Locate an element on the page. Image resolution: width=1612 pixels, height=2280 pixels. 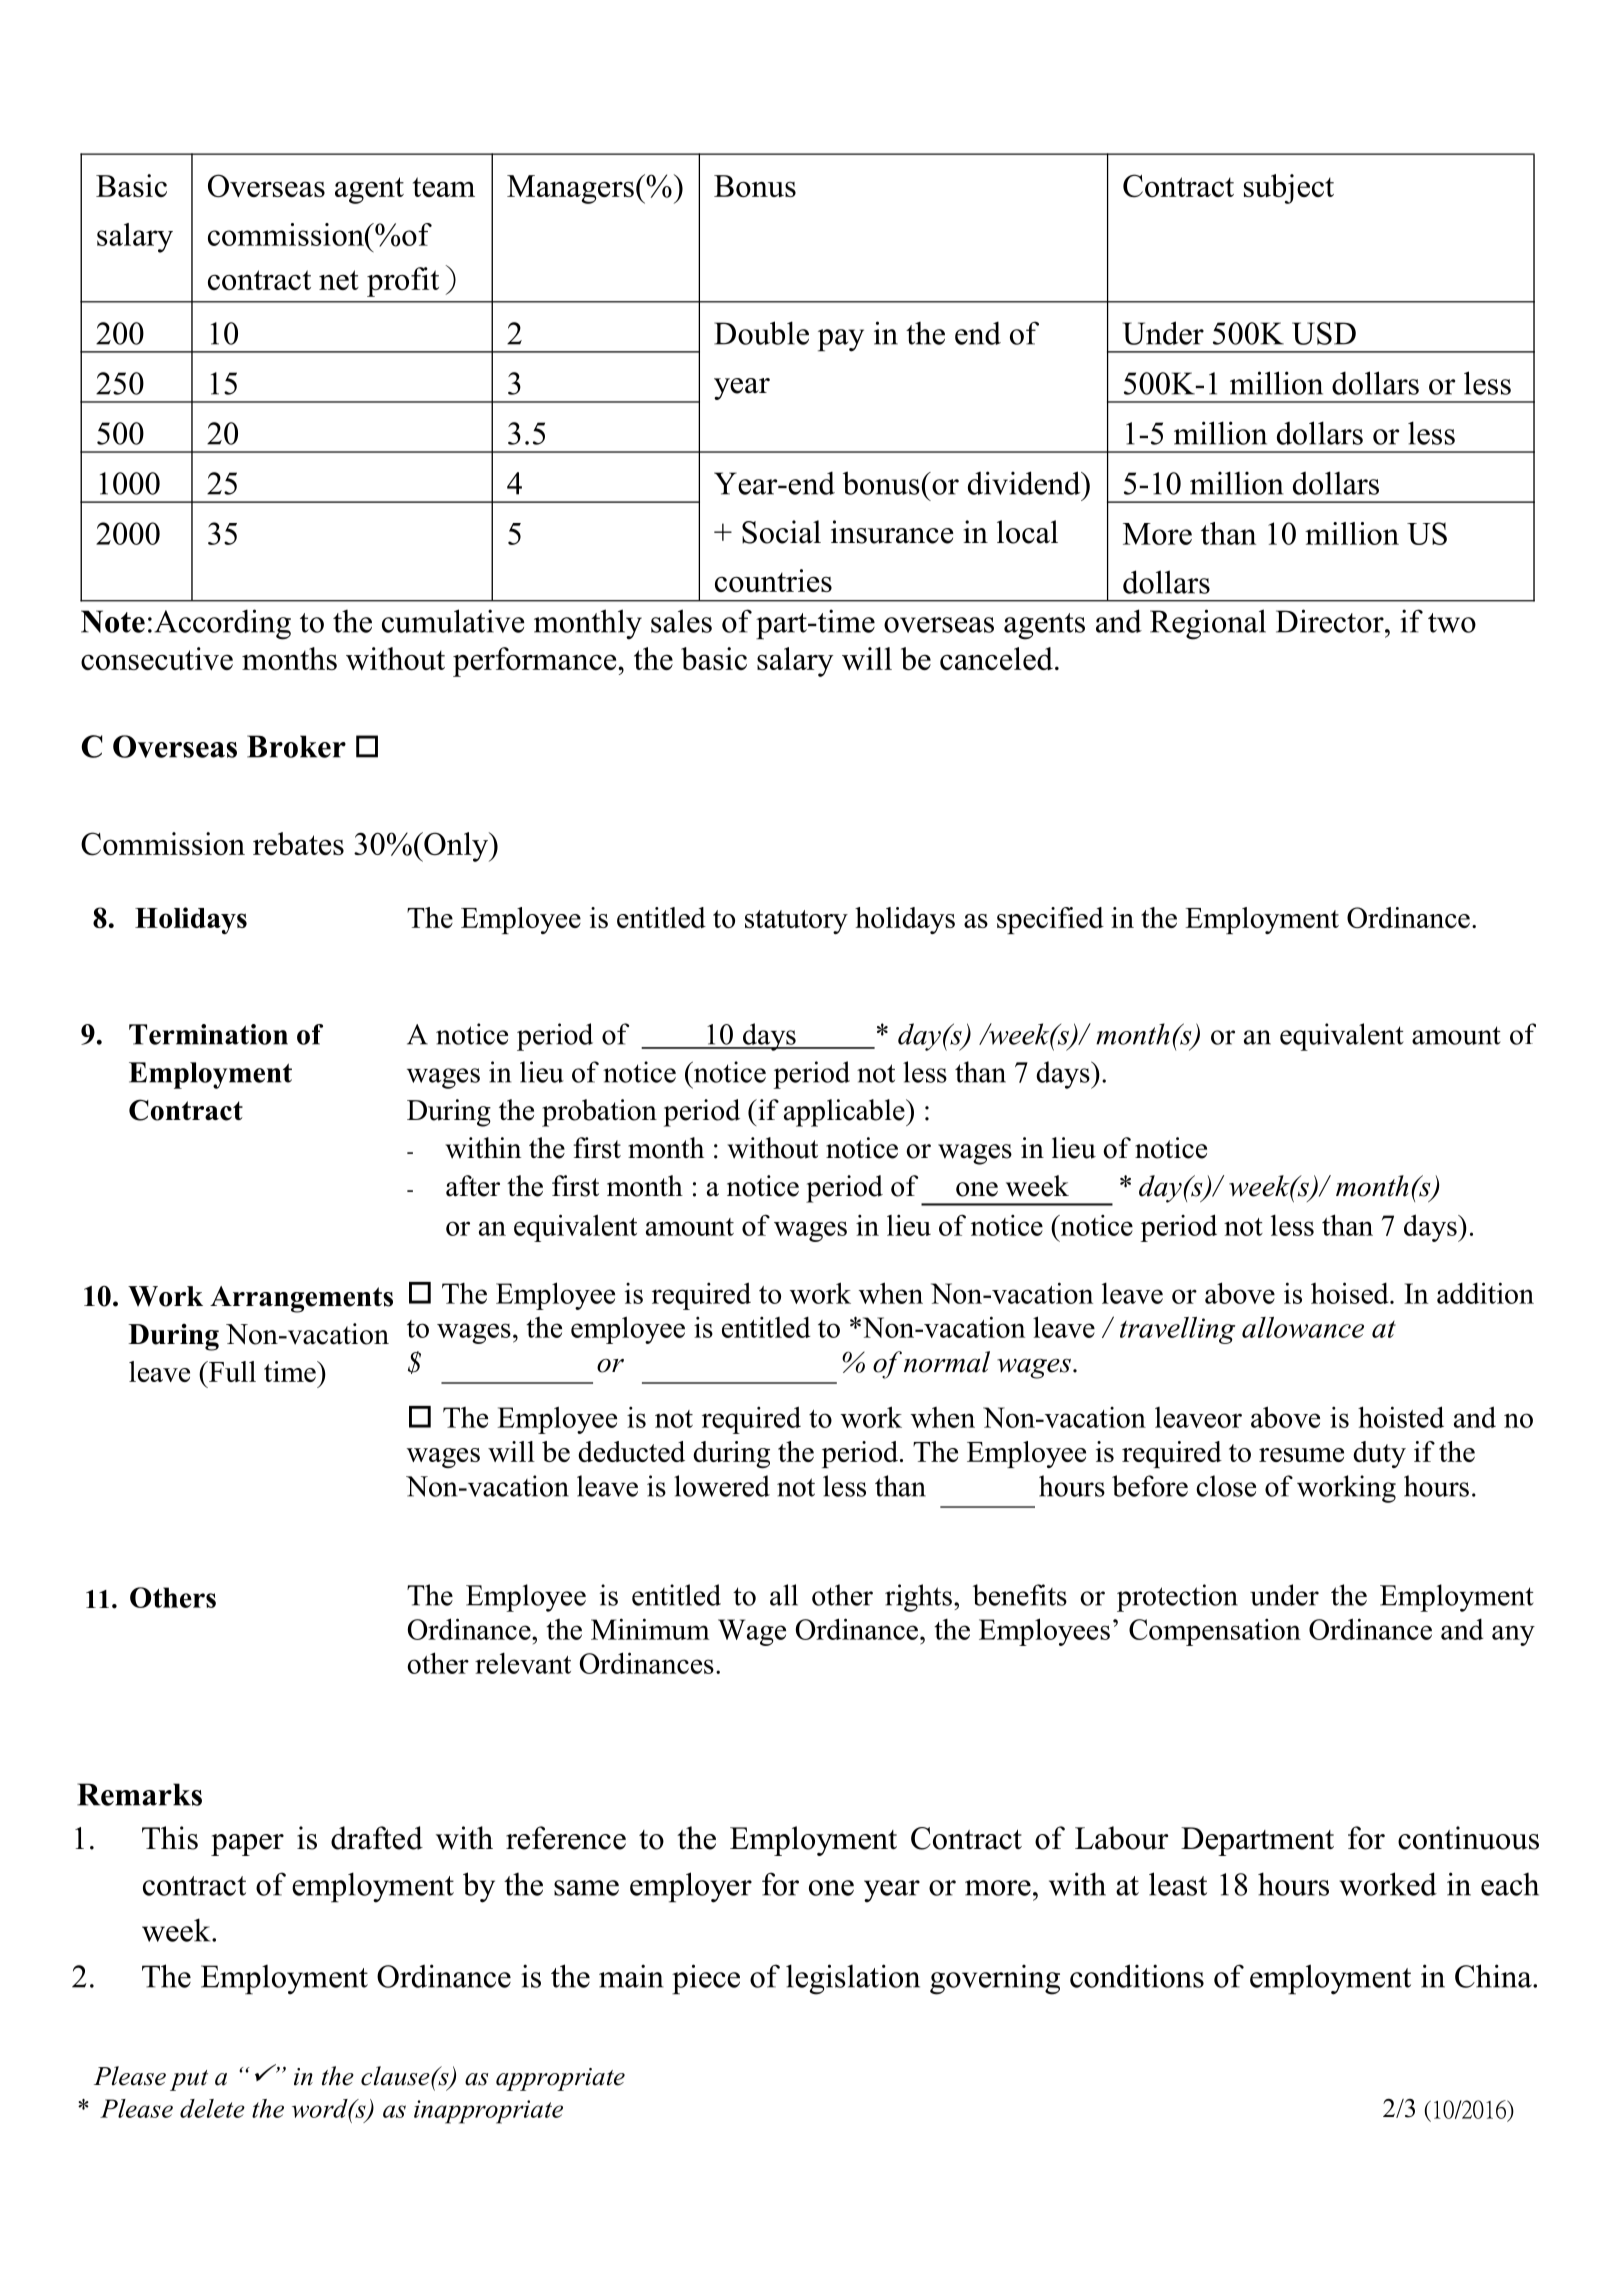
subject is located at coordinates (1289, 189).
